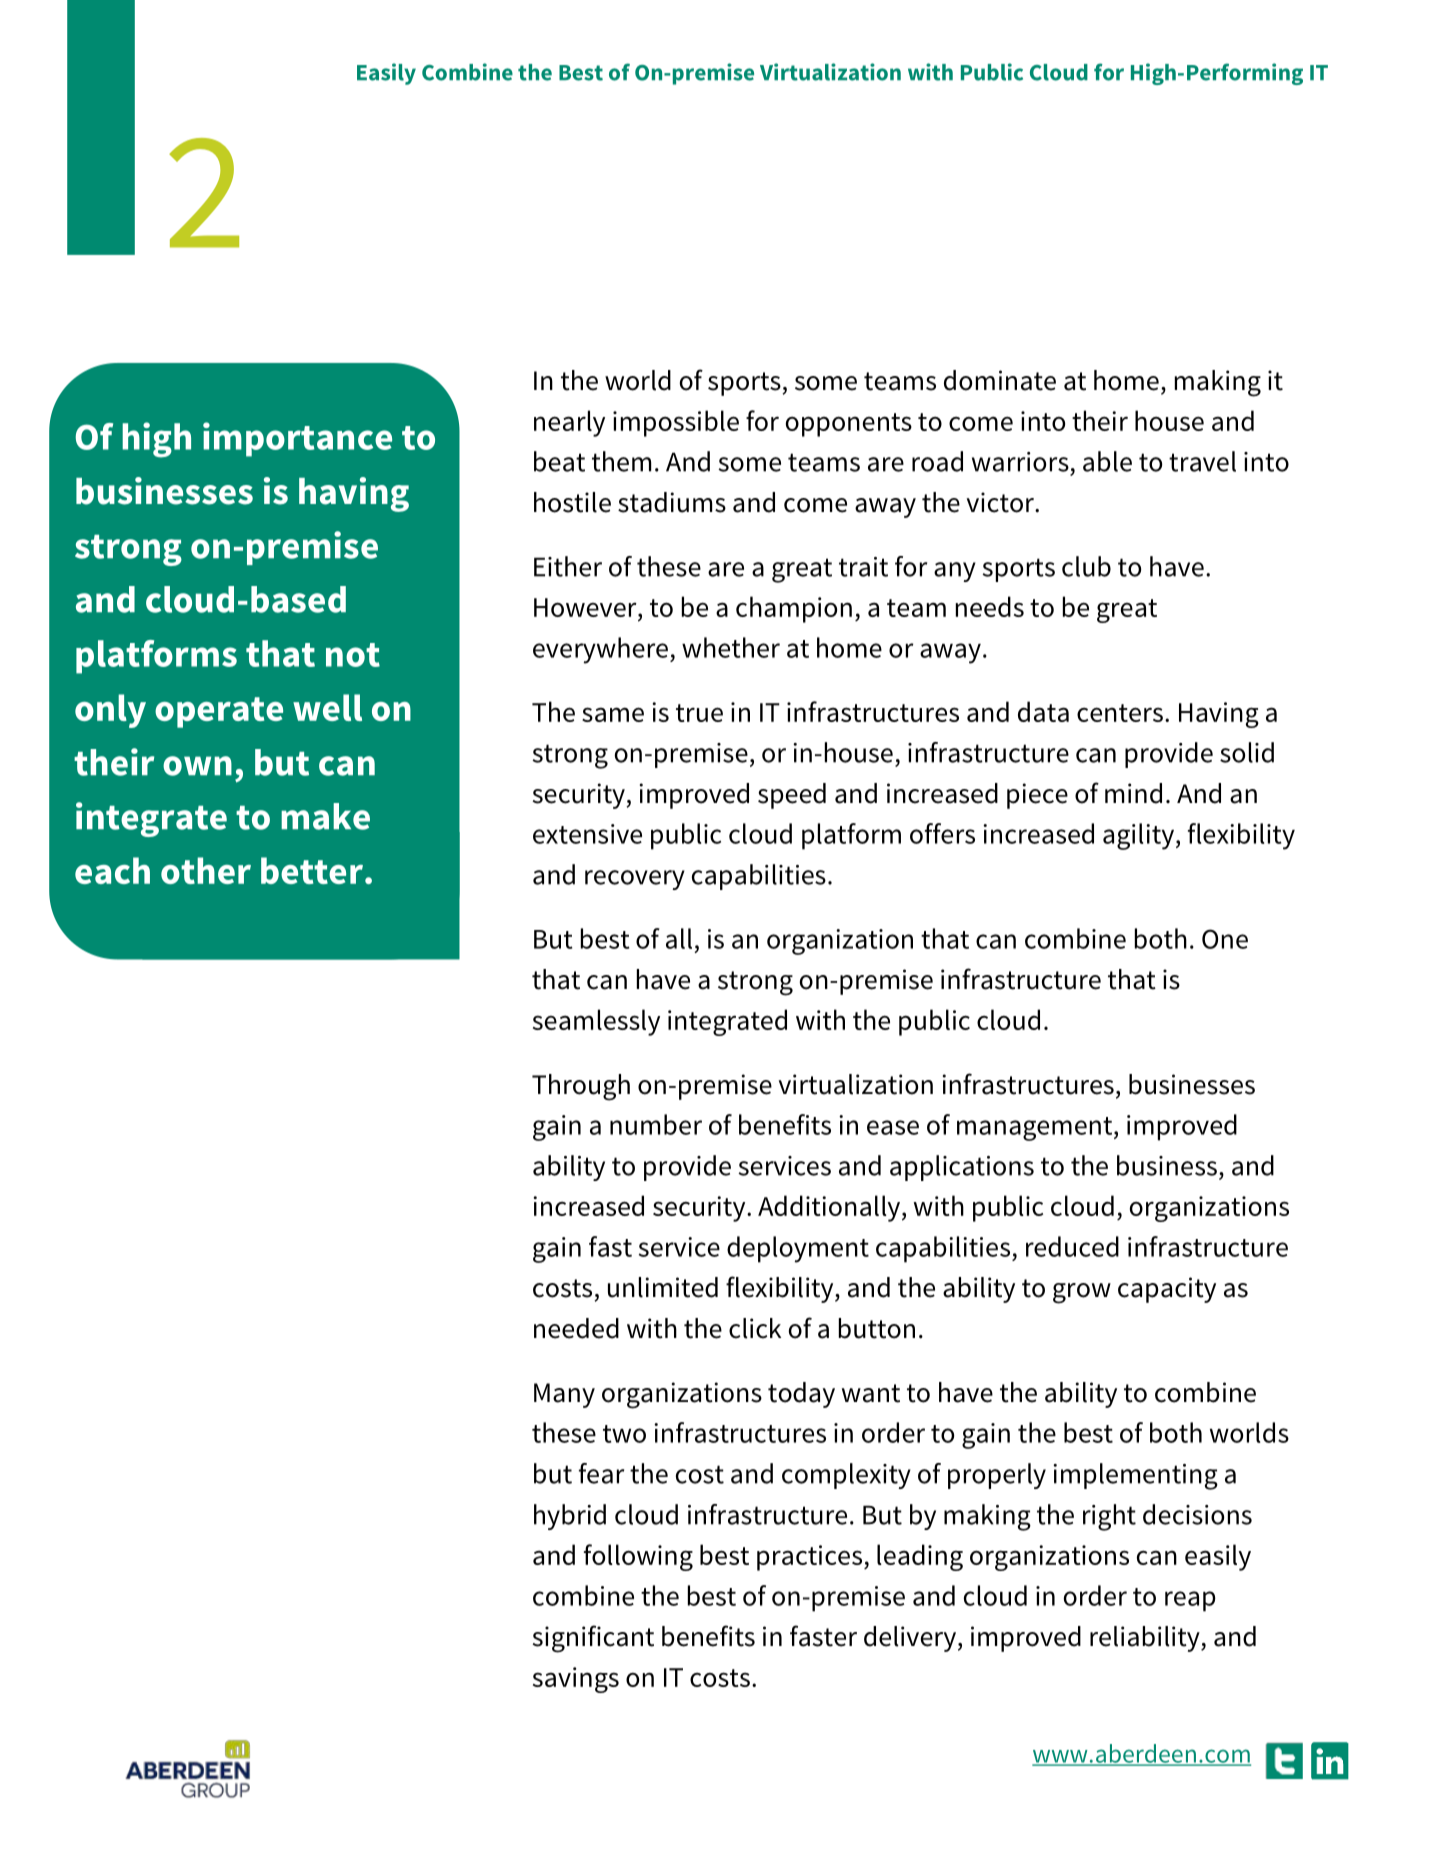 This image has height=1857, width=1435. Describe the element at coordinates (596, 1022) in the image. I see `seamlessly` at that location.
